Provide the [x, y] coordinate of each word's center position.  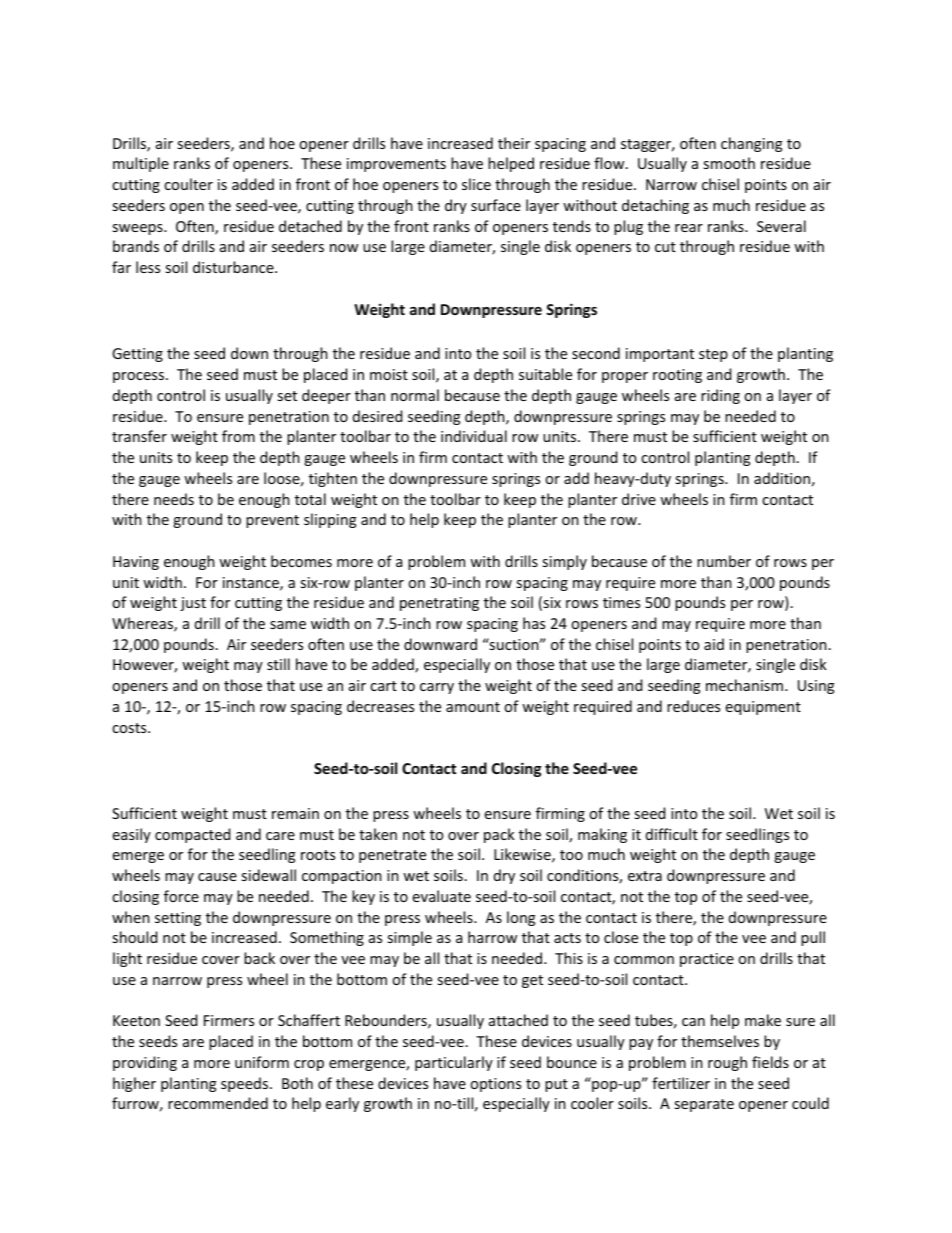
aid [714, 644]
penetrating [439, 604]
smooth [729, 163]
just [193, 604]
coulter [188, 184]
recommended [218, 1103]
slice [476, 184]
